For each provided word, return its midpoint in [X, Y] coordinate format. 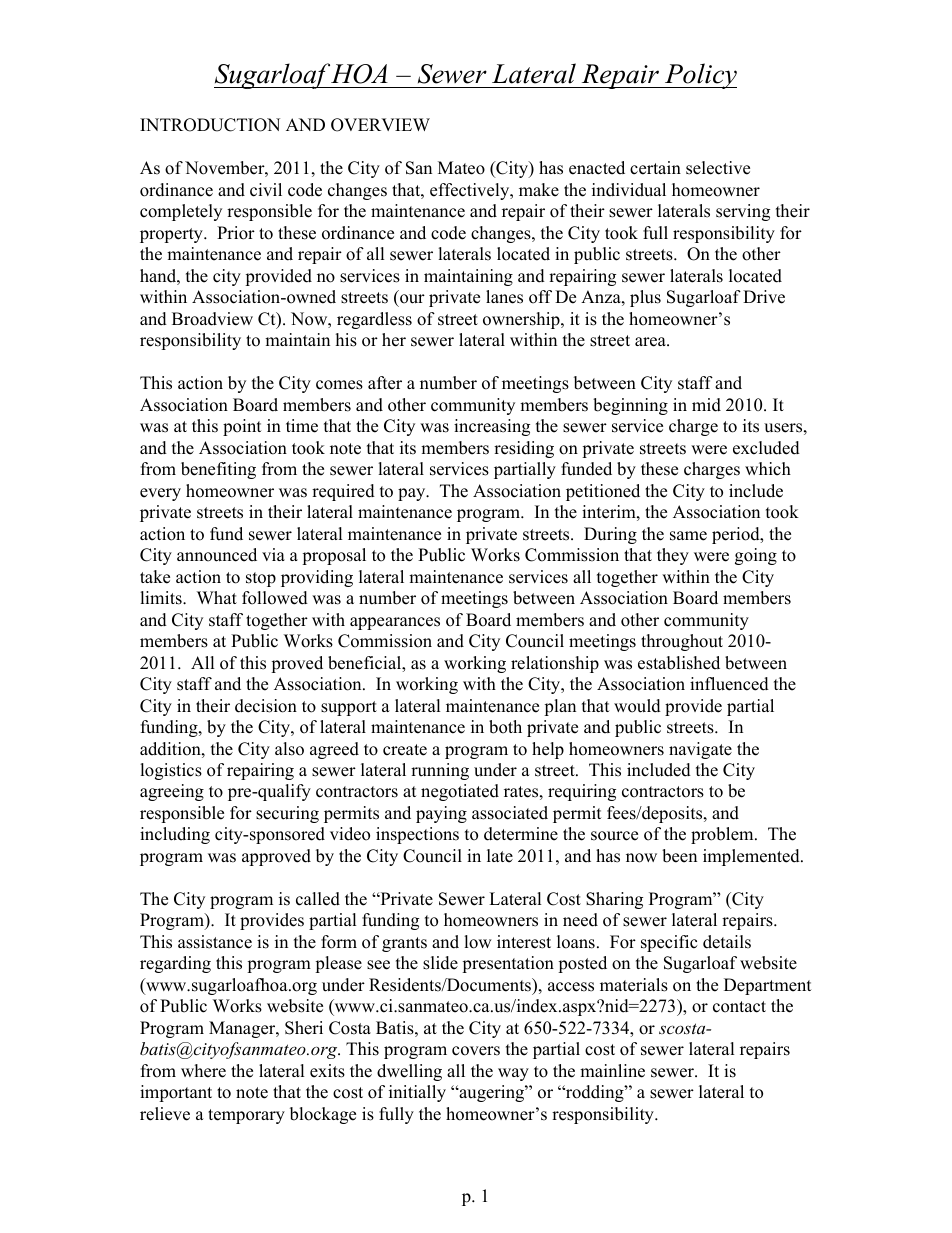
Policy [699, 76]
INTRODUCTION [210, 125]
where [203, 1071]
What [217, 597]
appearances [395, 623]
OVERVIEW [380, 125]
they [673, 556]
